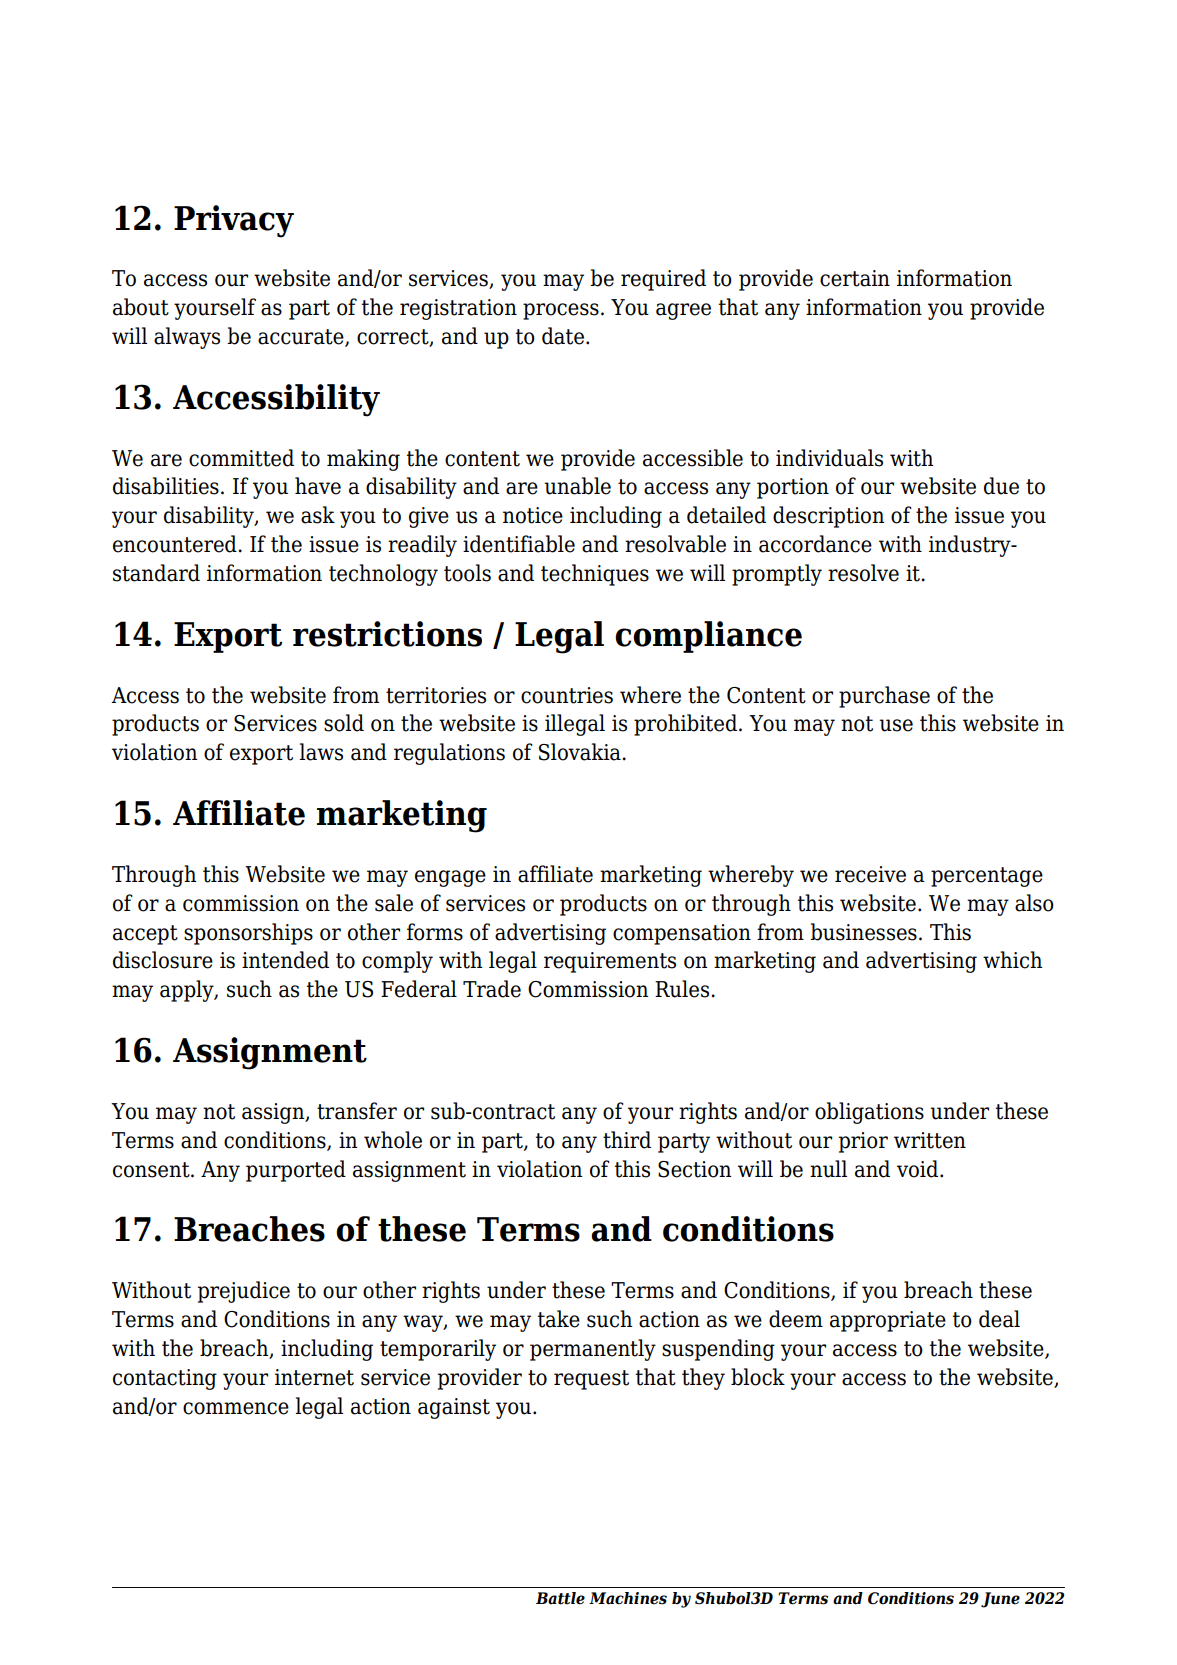  I want to click on Privacy, so click(234, 221).
